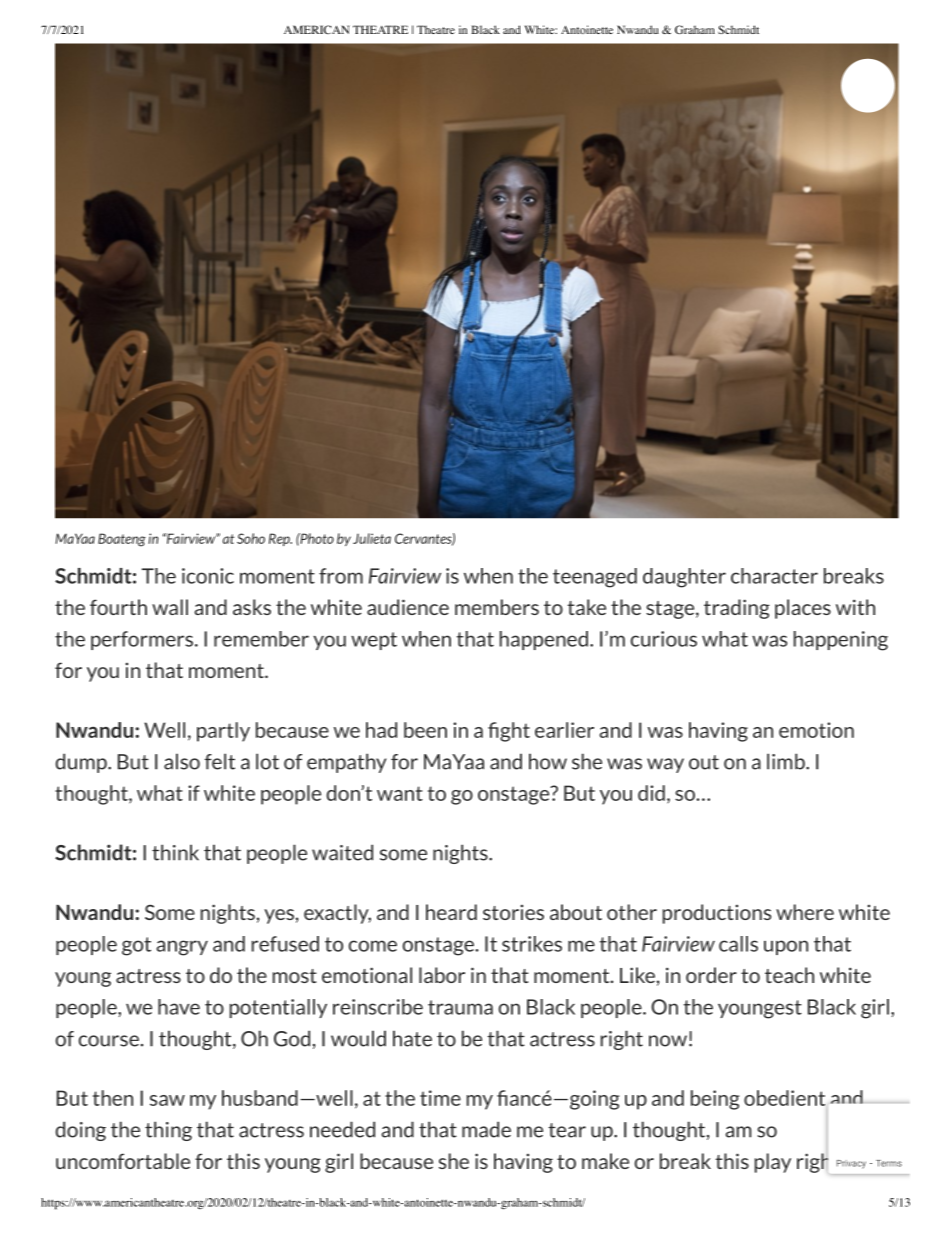 Image resolution: width=952 pixels, height=1233 pixels. I want to click on where, so click(805, 912).
